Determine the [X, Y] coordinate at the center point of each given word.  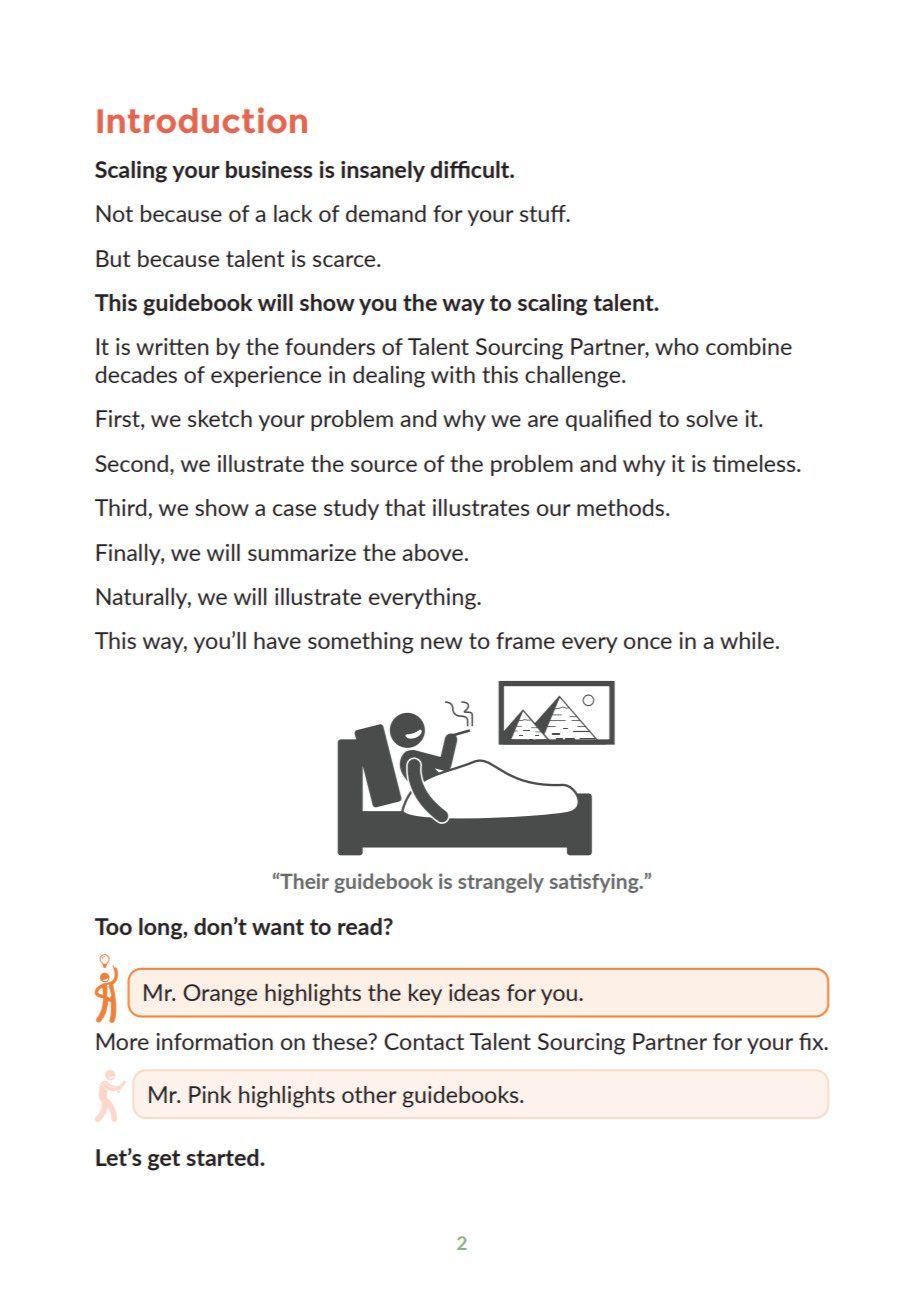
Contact [424, 1041]
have [277, 640]
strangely [501, 883]
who [677, 346]
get [164, 1160]
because [181, 213]
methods [622, 507]
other [369, 1094]
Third [120, 507]
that [405, 507]
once [648, 643]
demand [386, 213]
